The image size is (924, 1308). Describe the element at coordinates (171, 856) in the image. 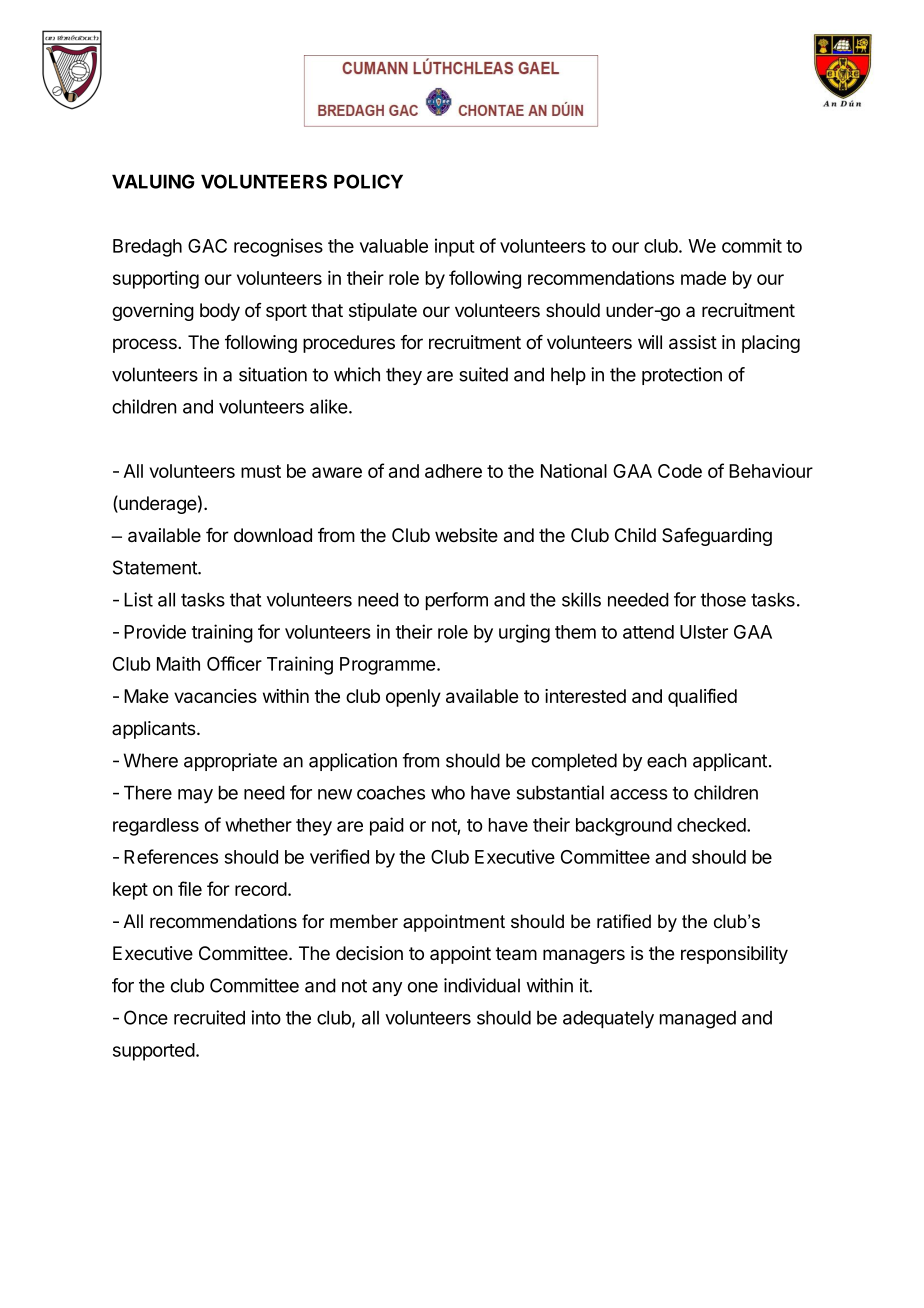

I see `References` at that location.
